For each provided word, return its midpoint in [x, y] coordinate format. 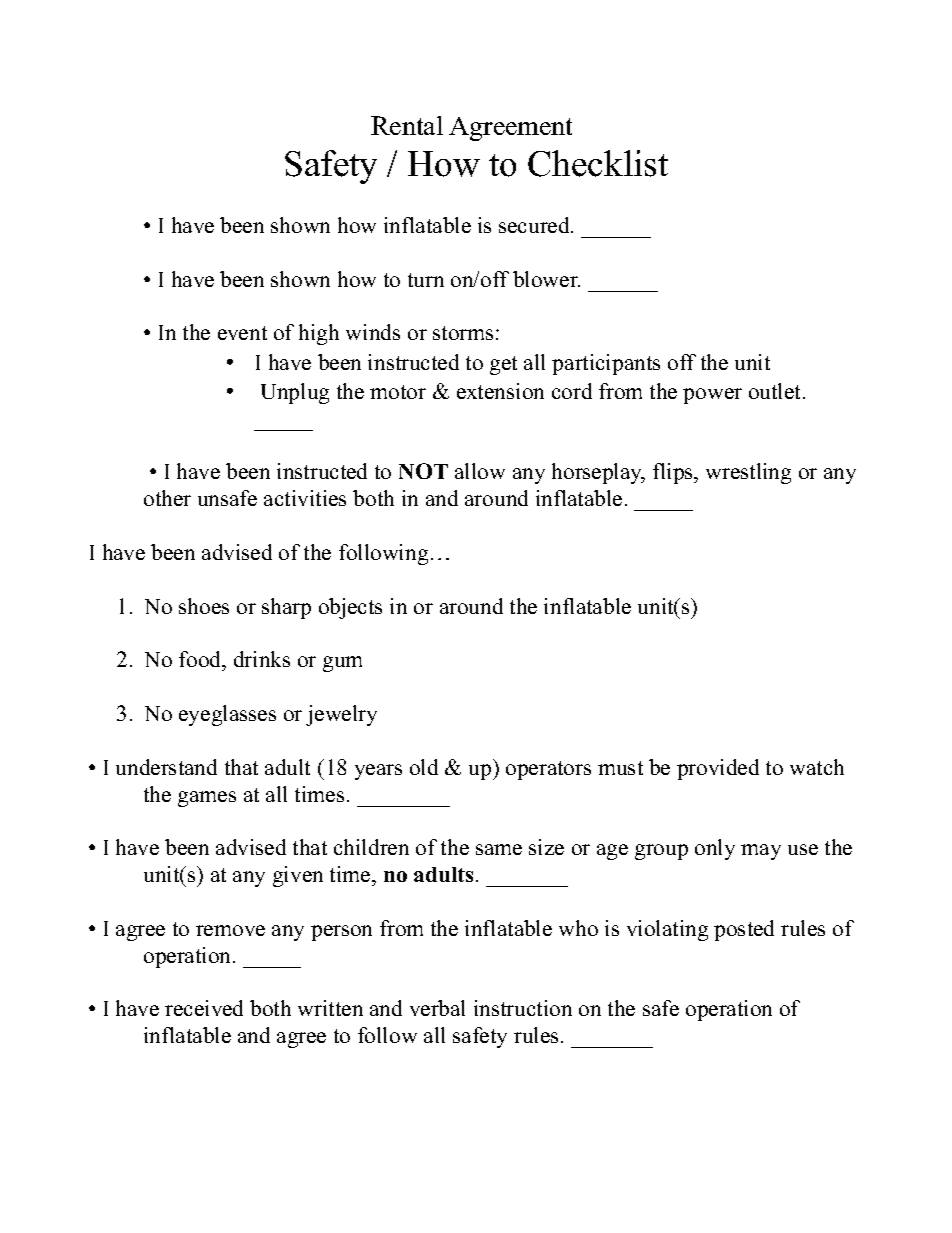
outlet [776, 391]
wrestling [748, 473]
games [207, 799]
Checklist [598, 163]
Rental [407, 125]
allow [480, 471]
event [242, 333]
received [204, 1008]
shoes [204, 606]
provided [718, 769]
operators [548, 770]
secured [535, 225]
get [503, 365]
